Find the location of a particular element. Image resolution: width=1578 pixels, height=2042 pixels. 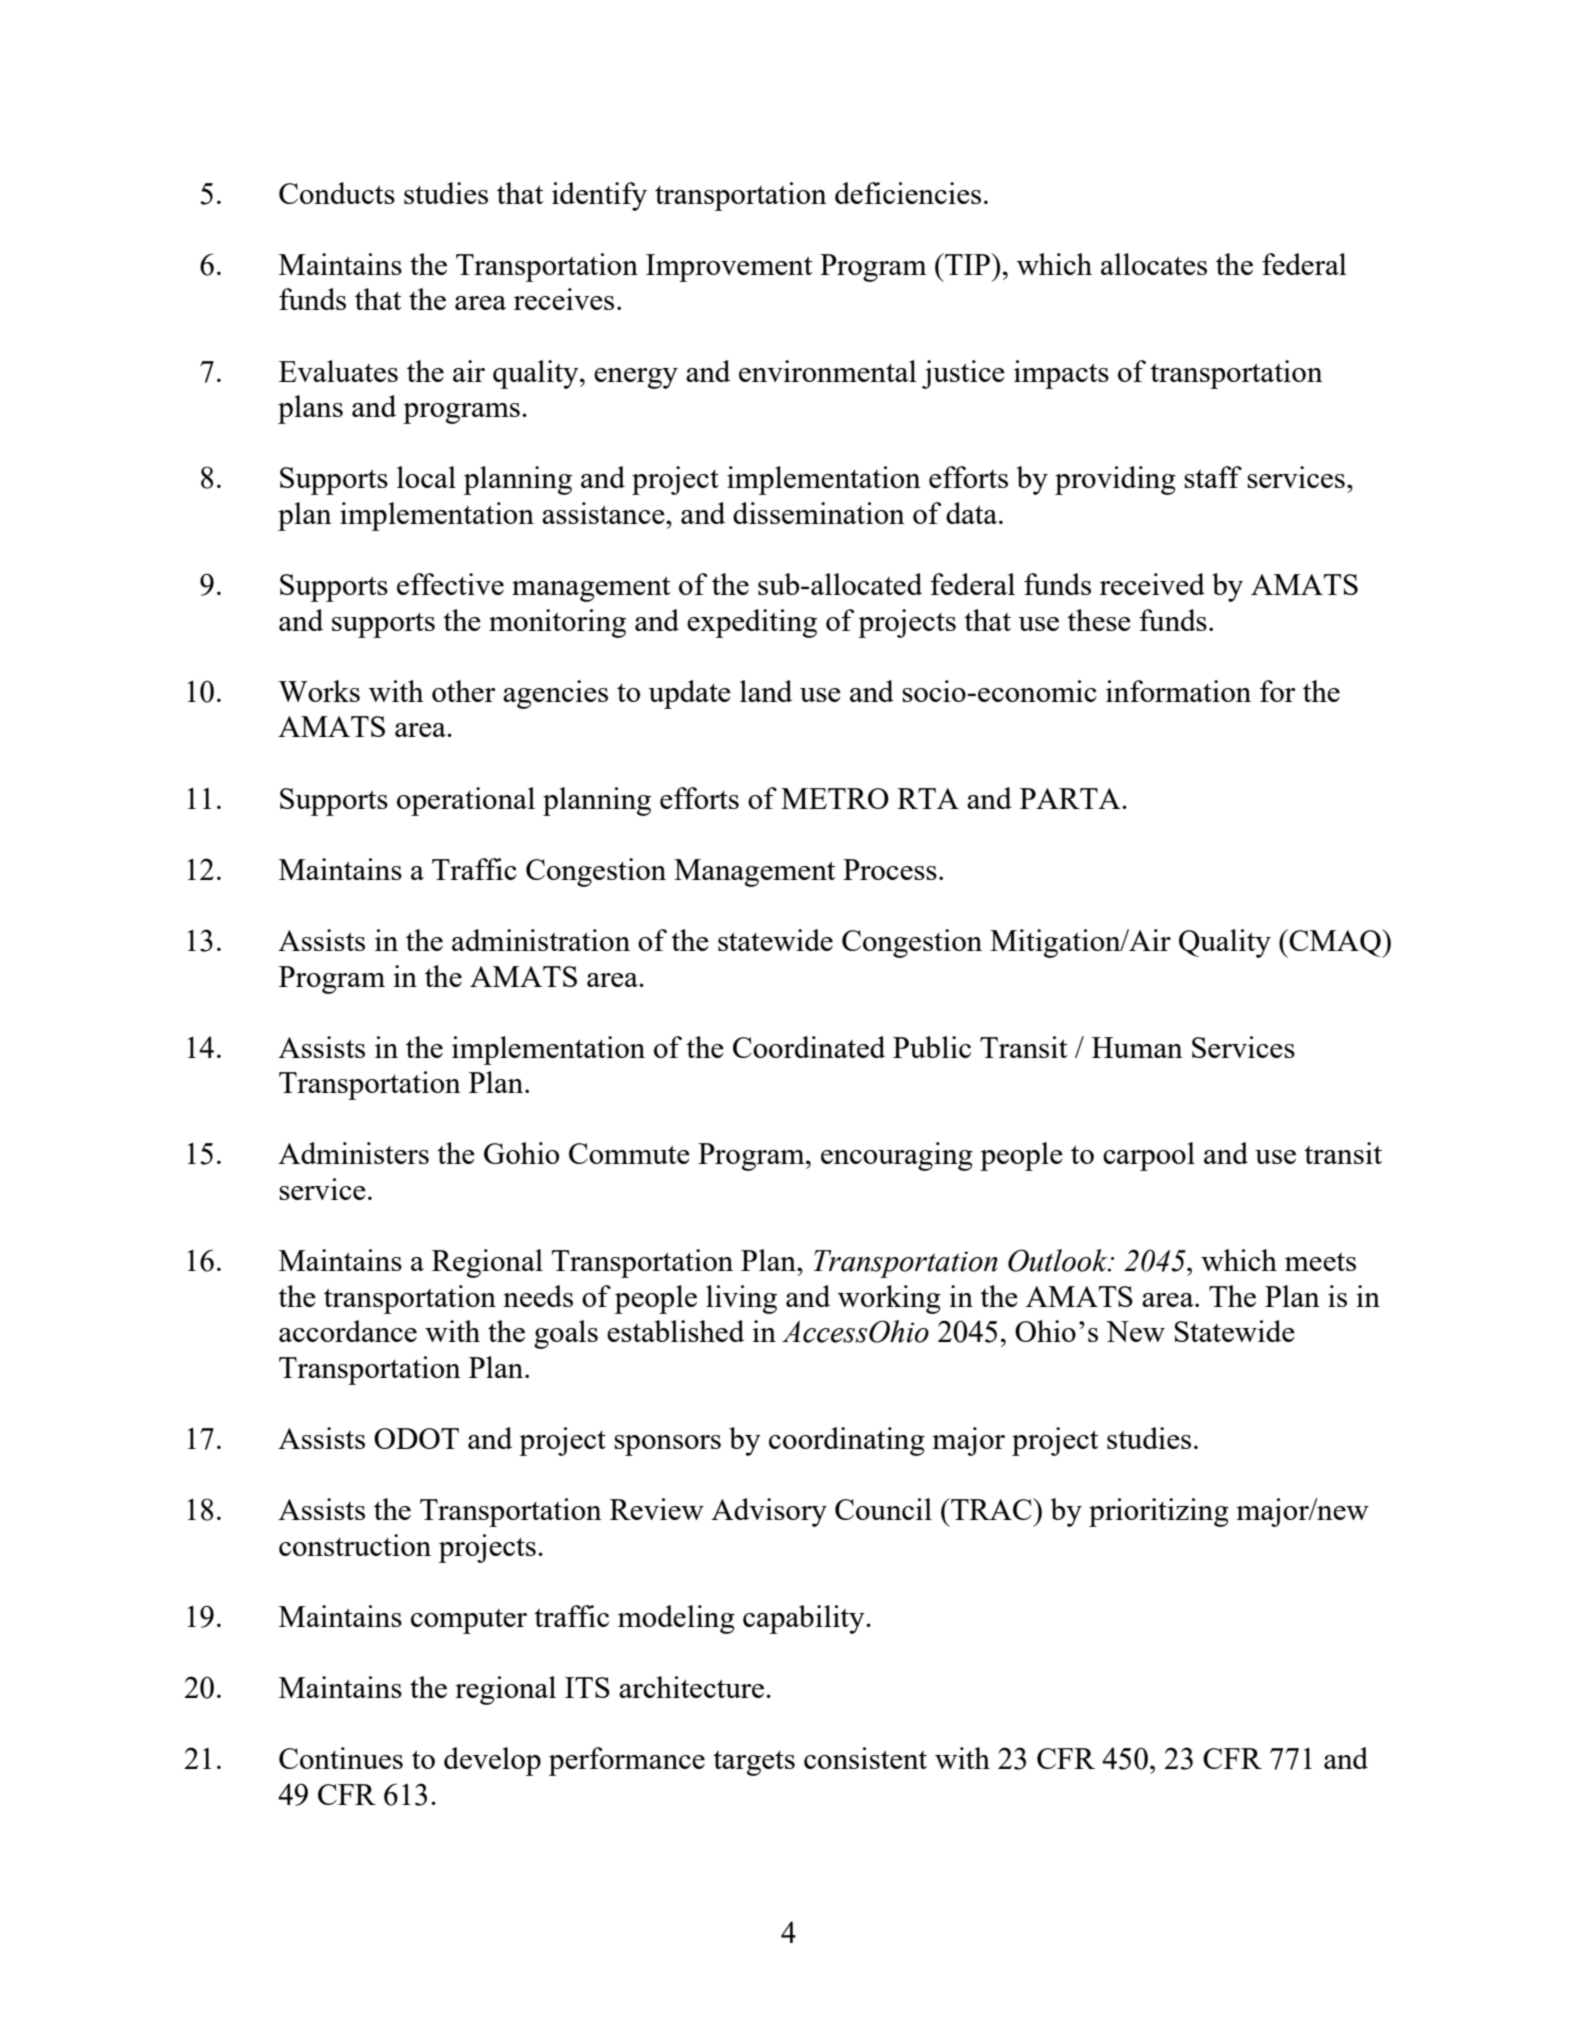

administration is located at coordinates (541, 940).
